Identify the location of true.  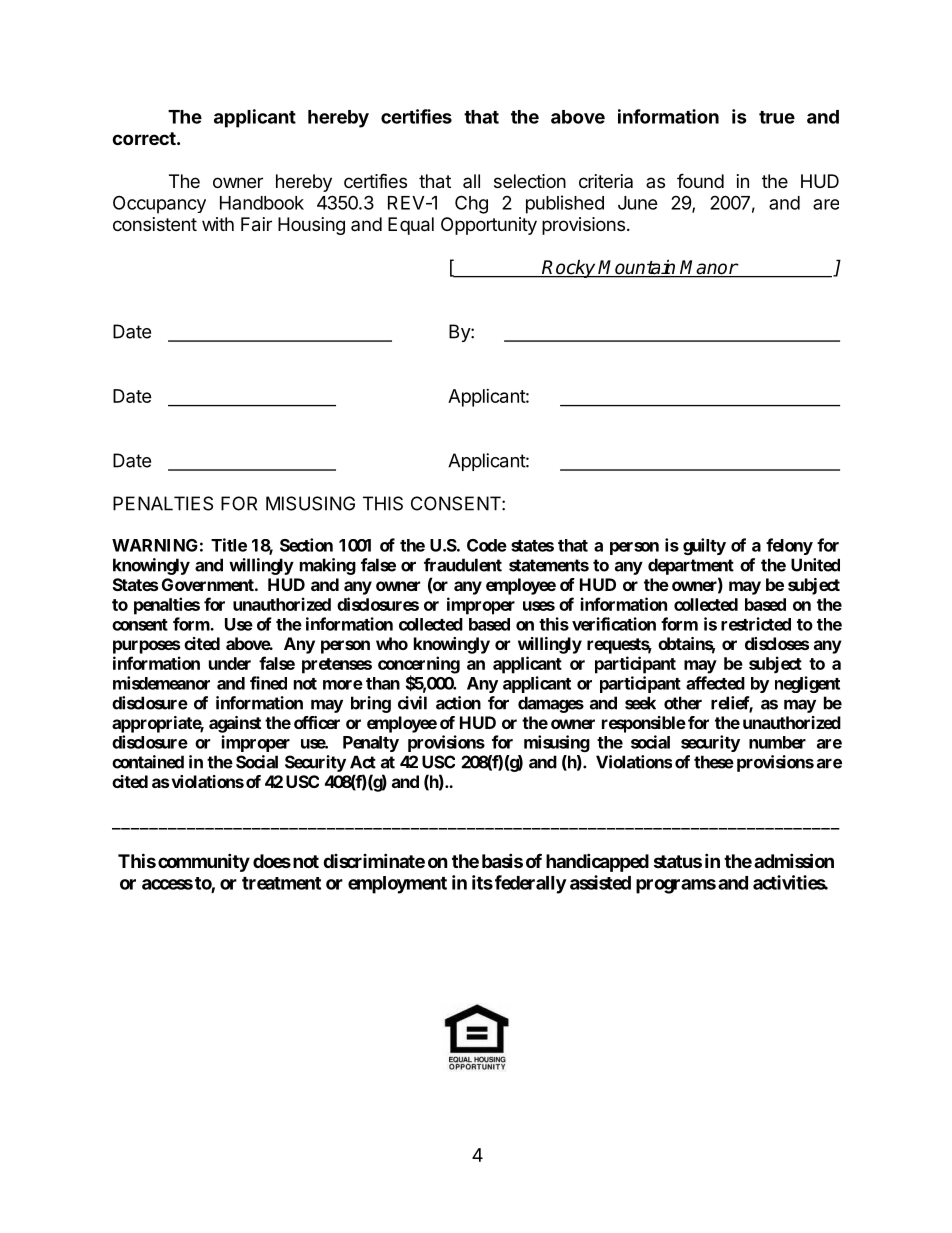
(777, 117).
